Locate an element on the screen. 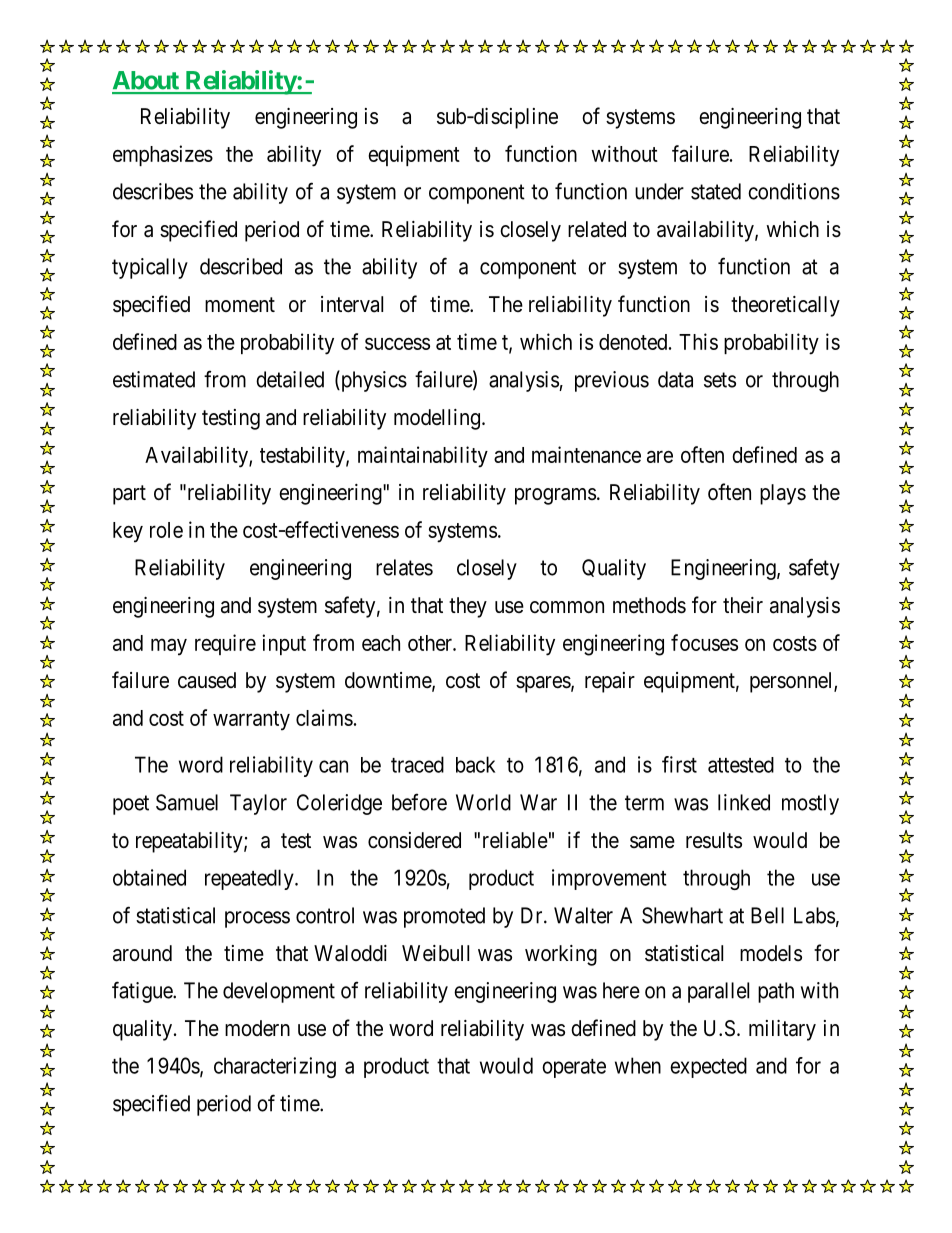  expected is located at coordinates (708, 1067).
